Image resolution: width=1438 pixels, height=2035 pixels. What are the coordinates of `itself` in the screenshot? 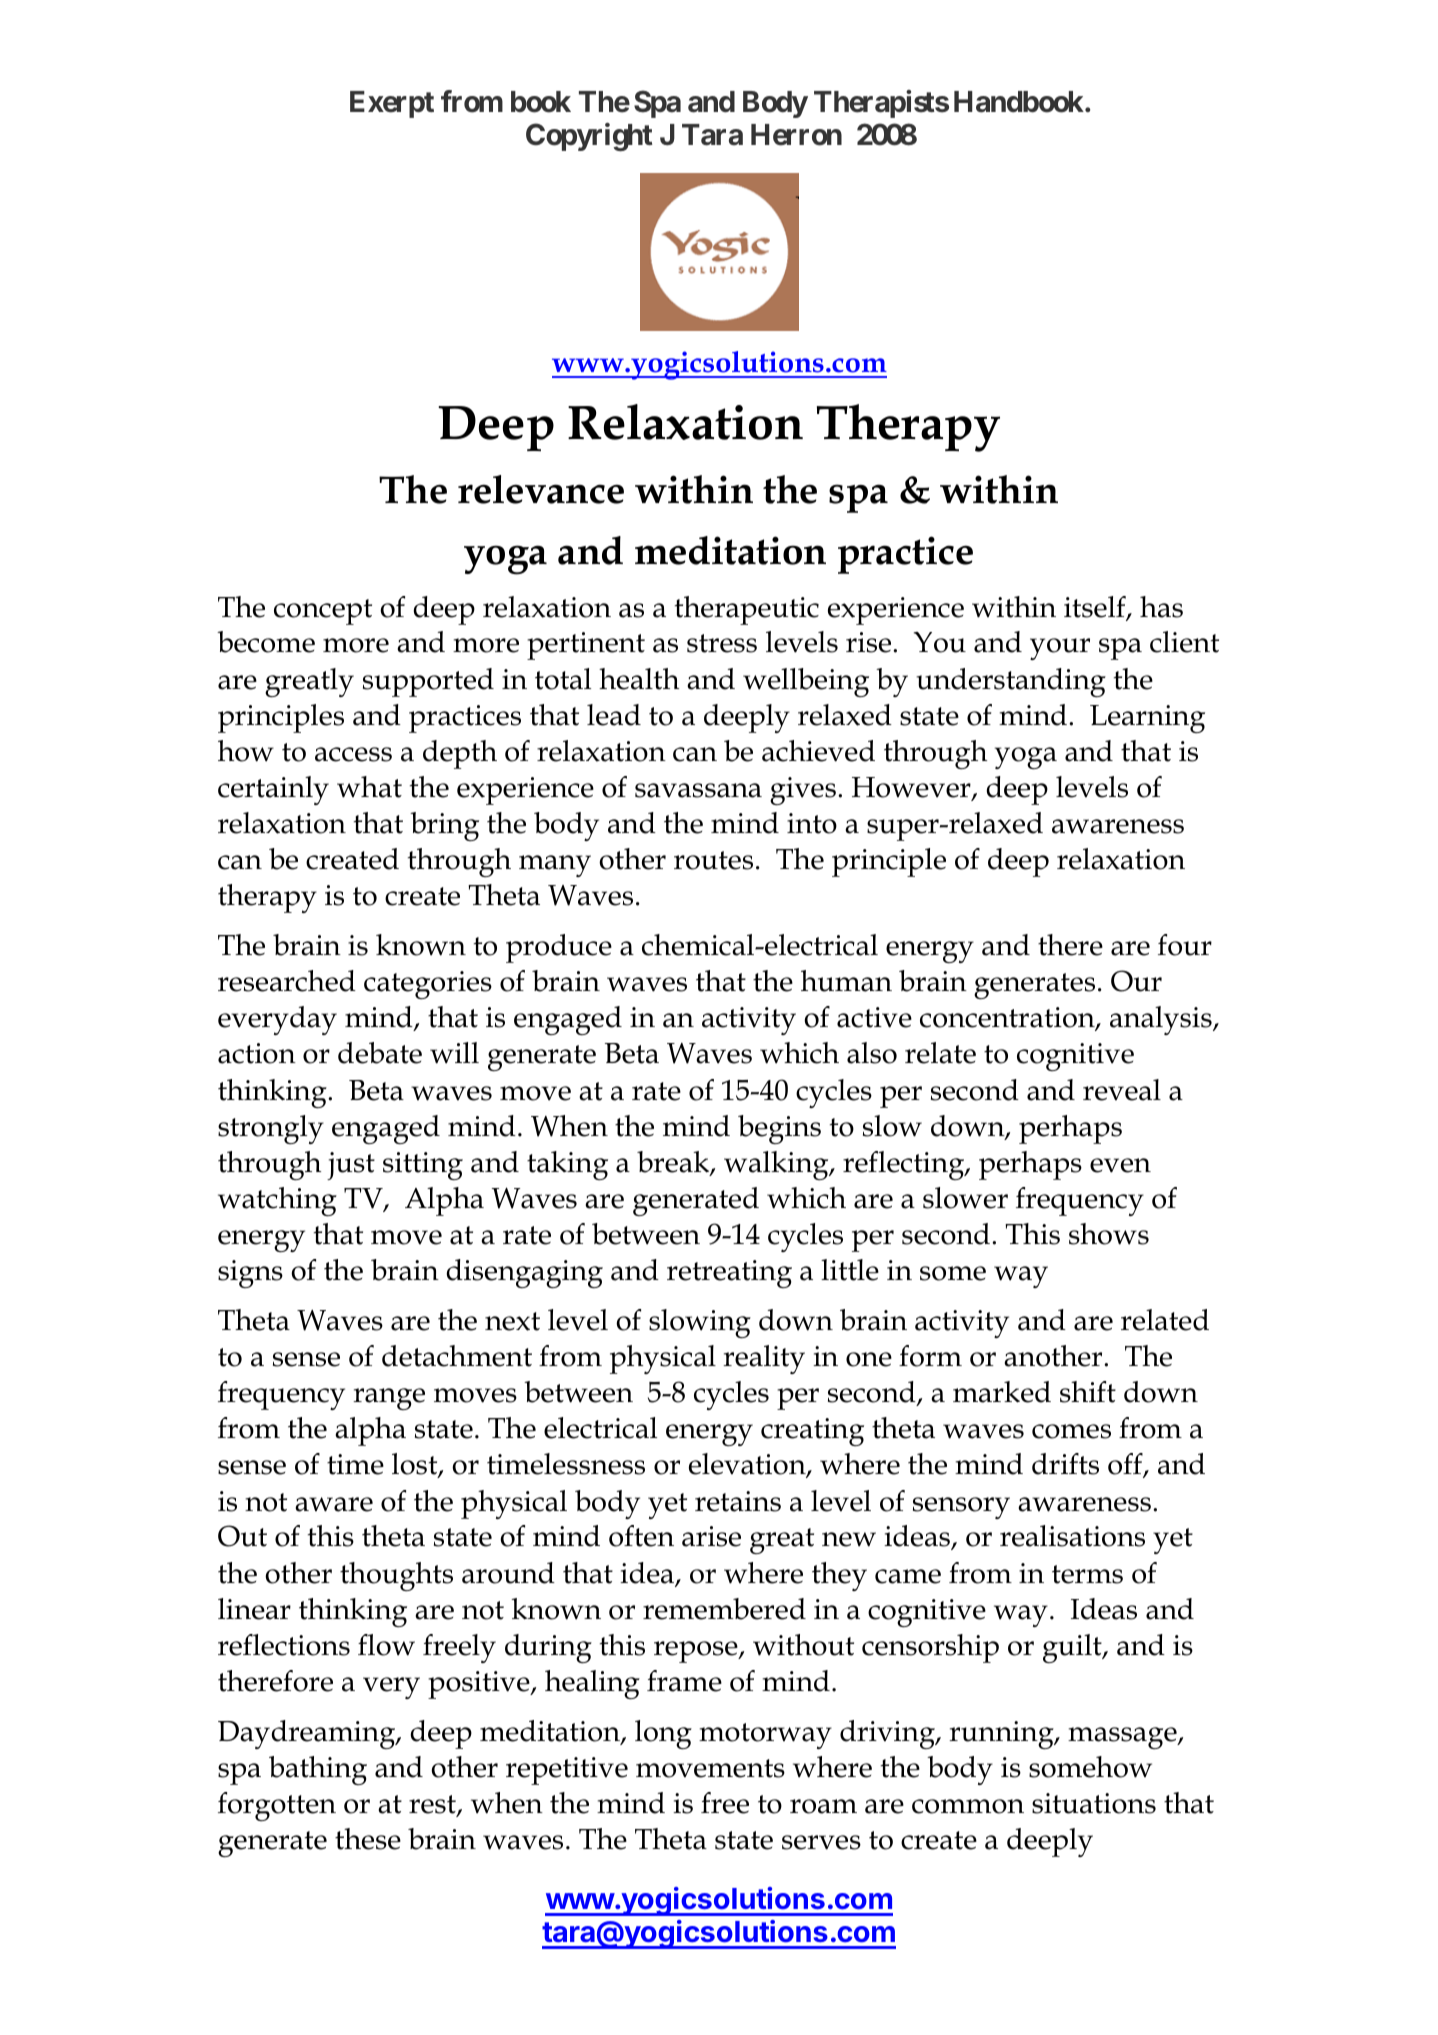 It's located at (1096, 608).
